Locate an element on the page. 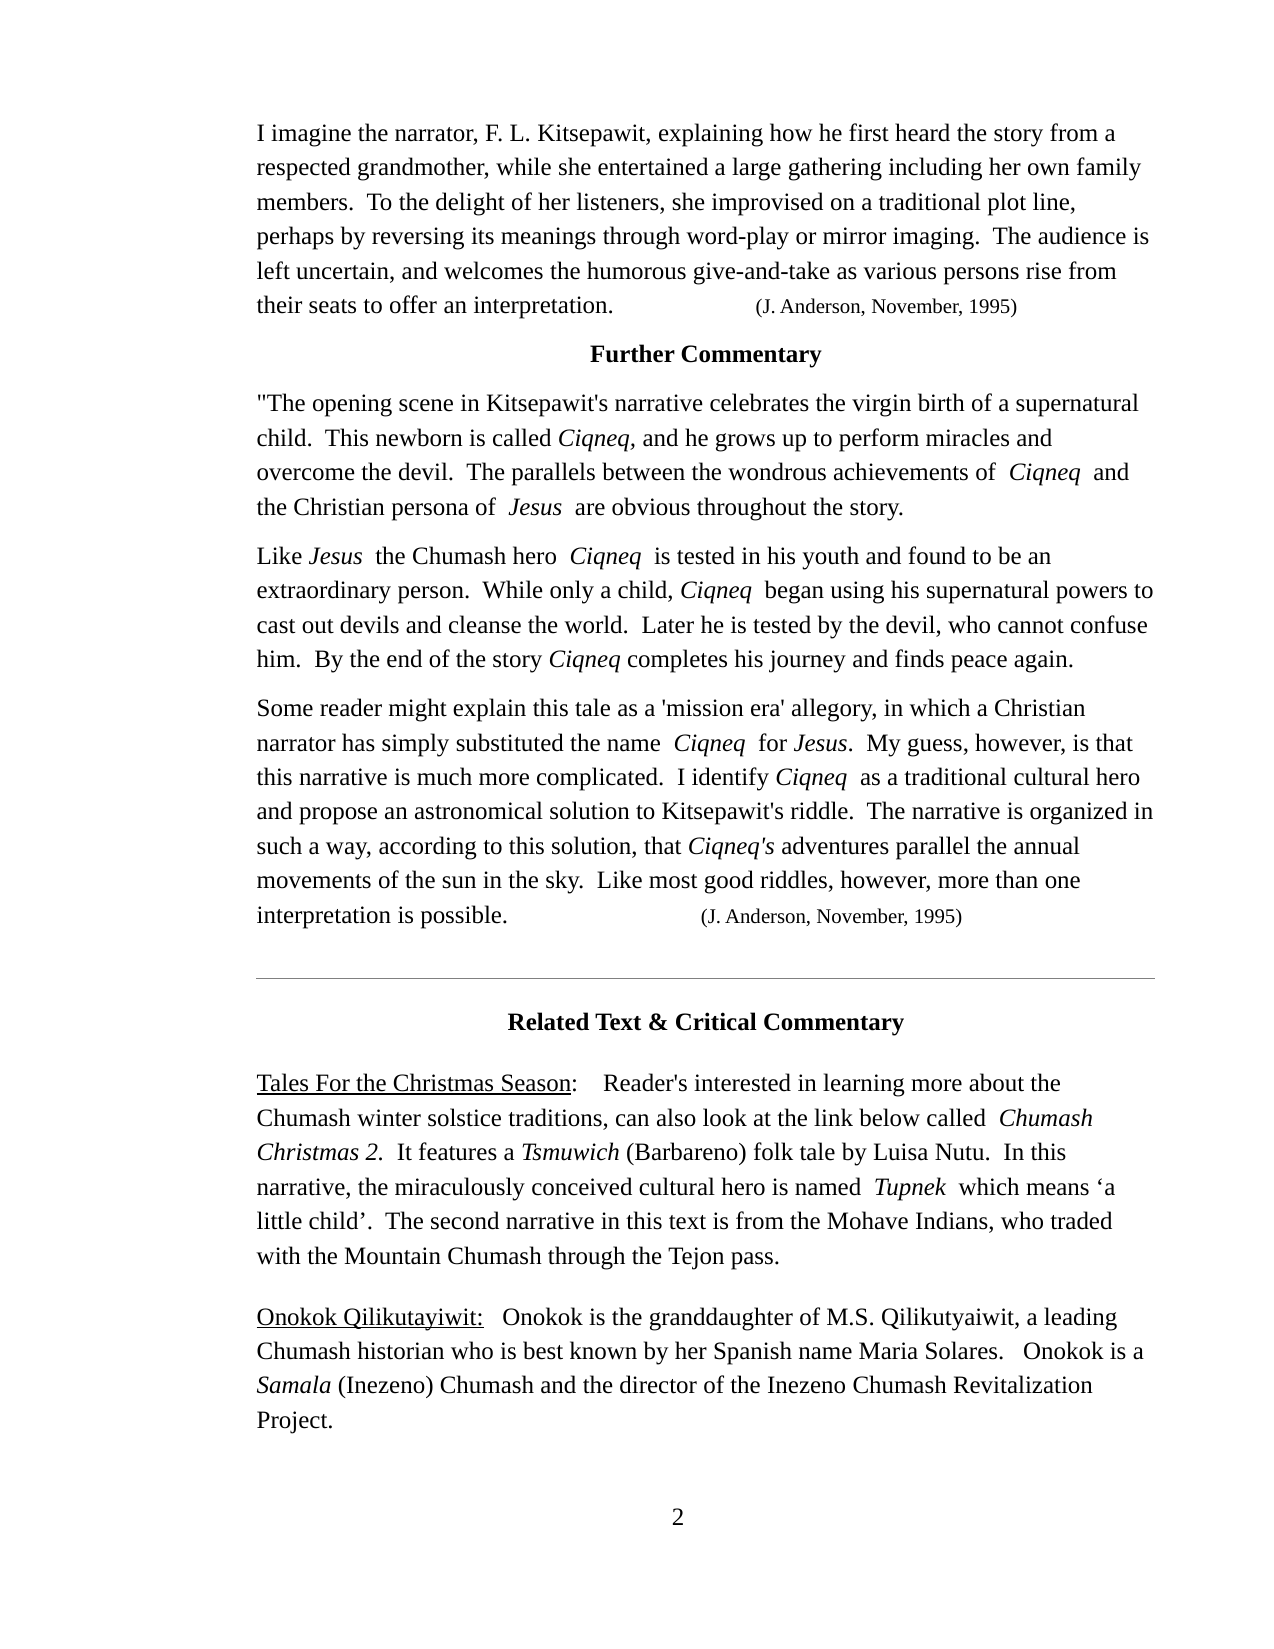 The height and width of the page is (1649, 1274). plot is located at coordinates (1007, 204).
